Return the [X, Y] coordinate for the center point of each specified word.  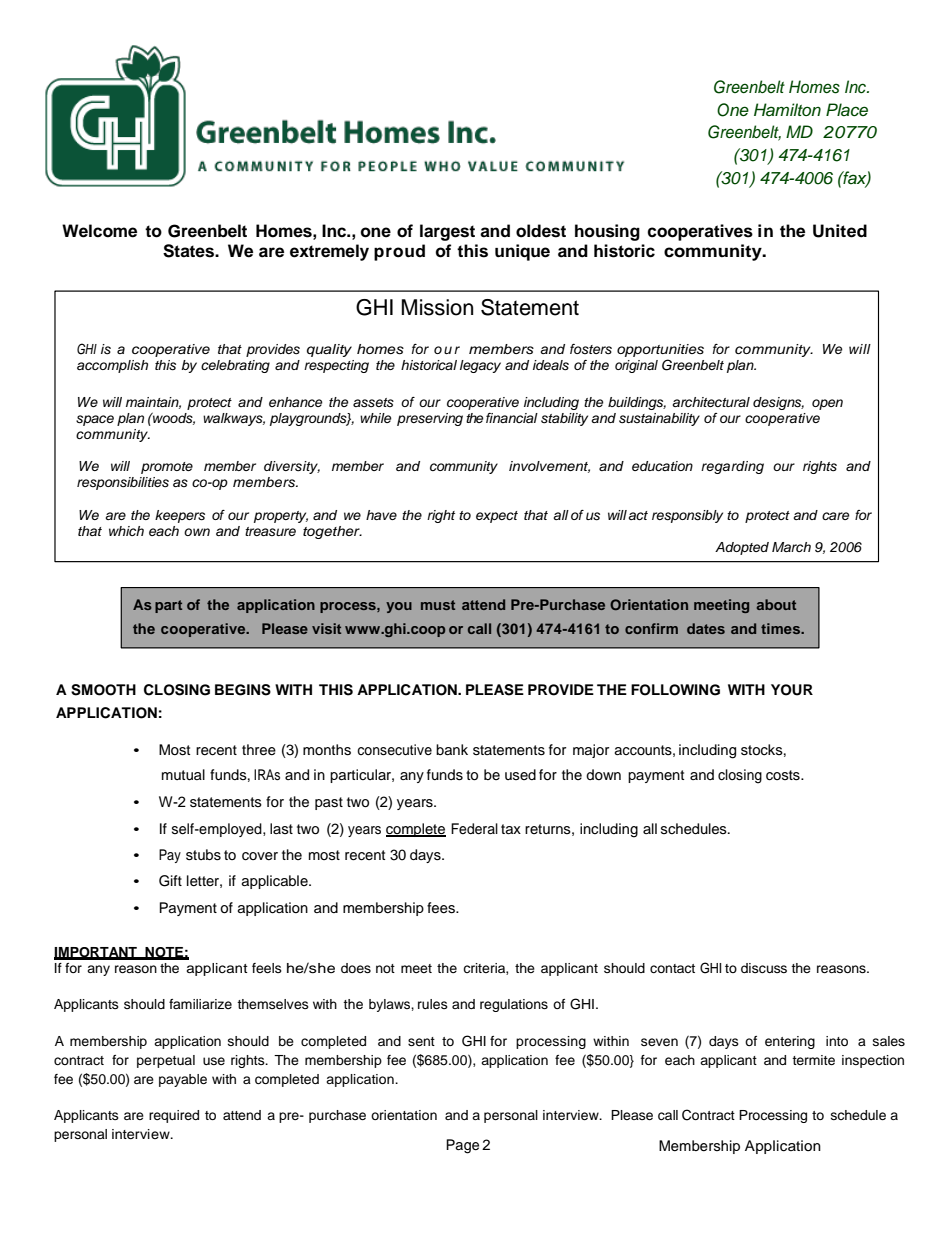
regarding [732, 467]
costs [784, 775]
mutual [183, 775]
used [520, 774]
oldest [541, 231]
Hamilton [787, 109]
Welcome [99, 231]
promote [167, 468]
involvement [549, 467]
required [174, 1116]
